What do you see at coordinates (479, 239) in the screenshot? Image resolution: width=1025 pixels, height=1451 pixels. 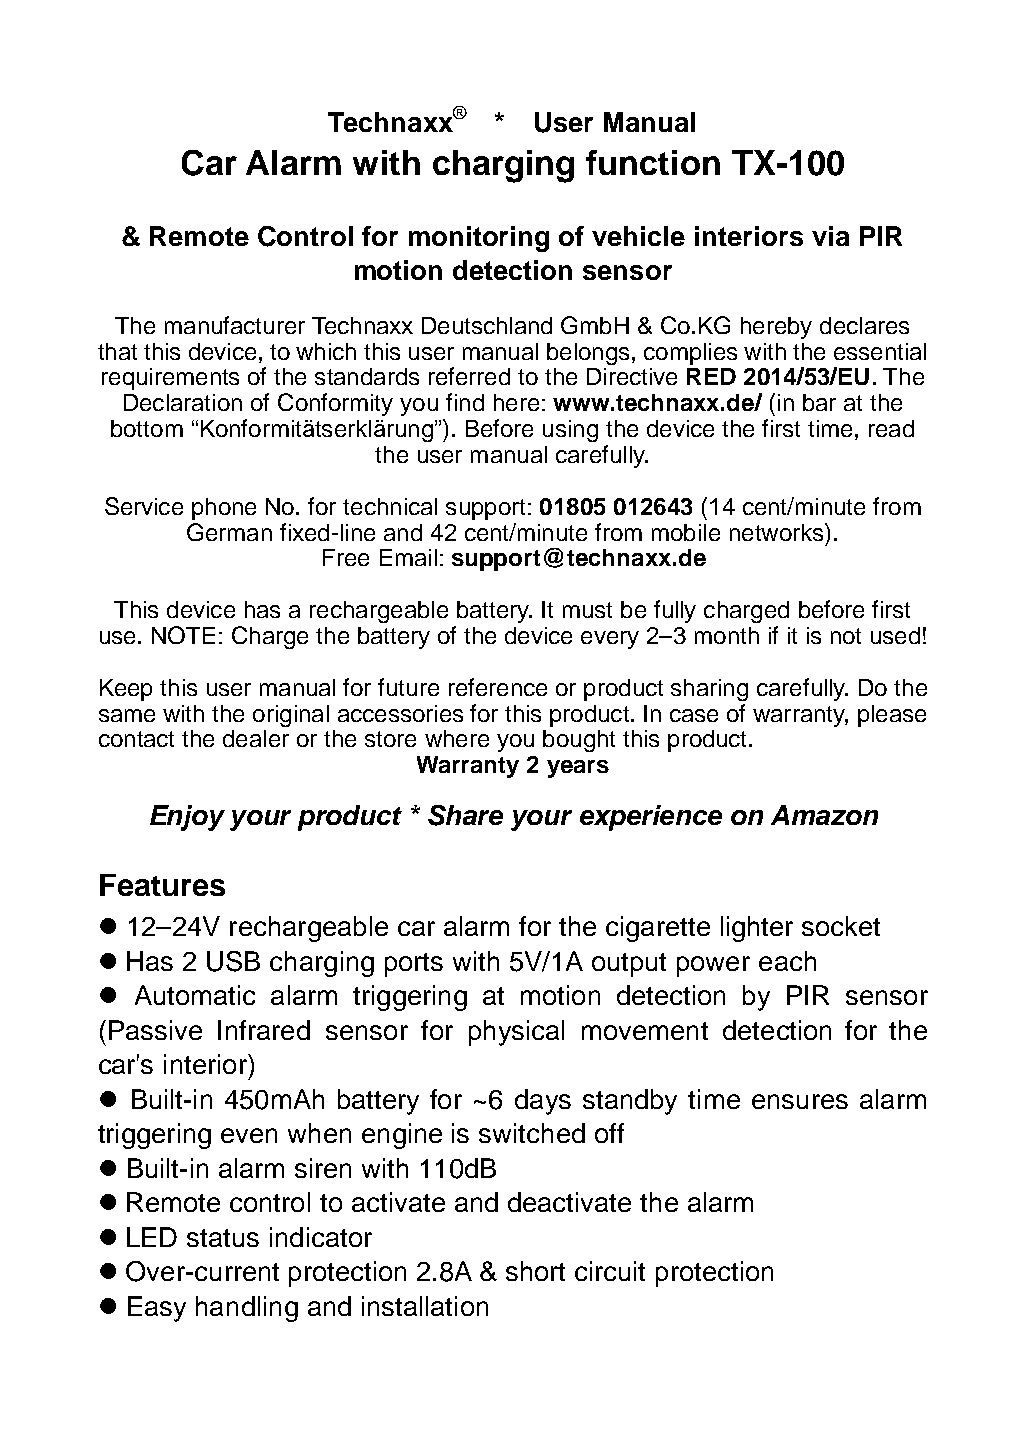 I see `monitoring` at bounding box center [479, 239].
